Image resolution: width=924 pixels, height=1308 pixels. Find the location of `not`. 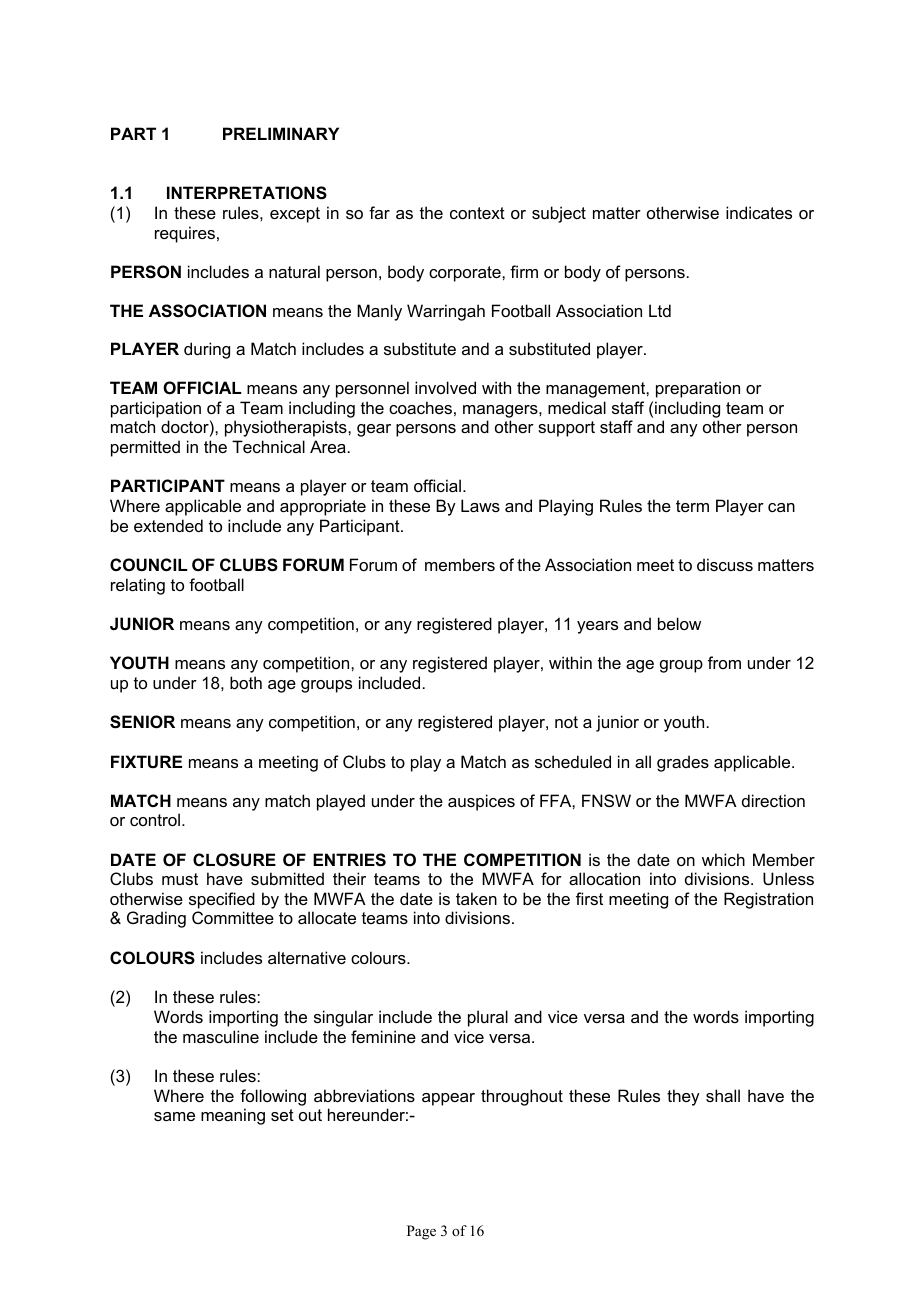

not is located at coordinates (566, 722).
